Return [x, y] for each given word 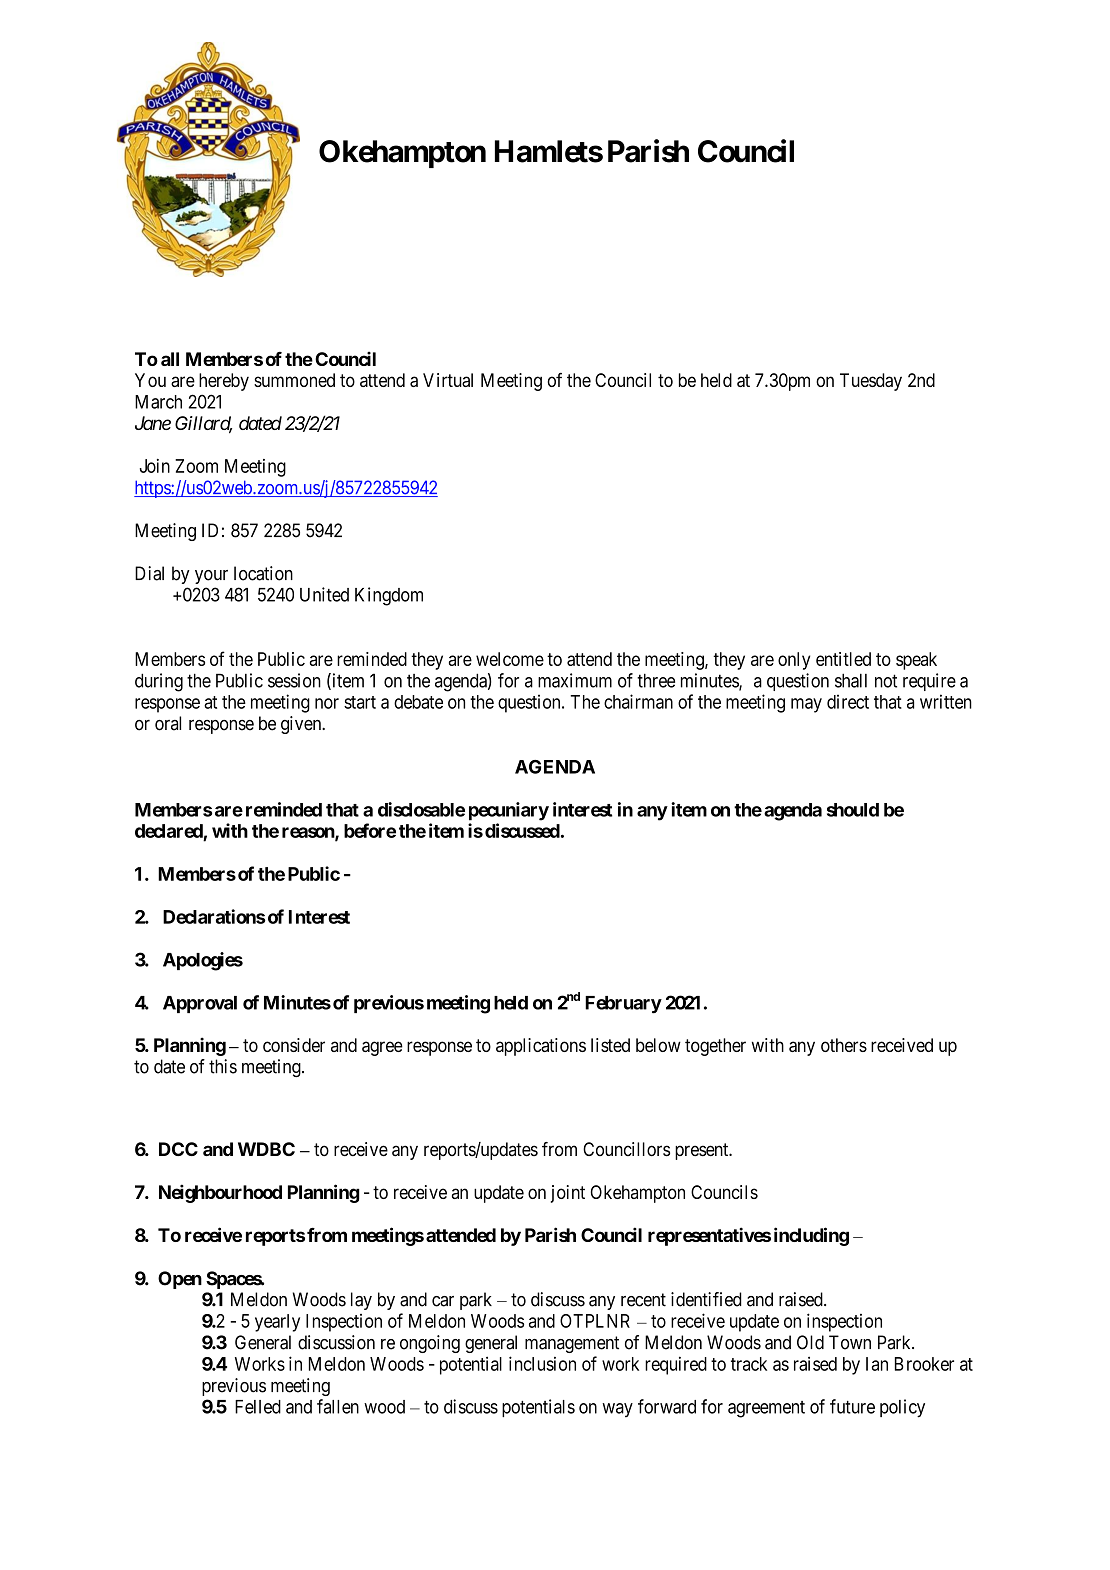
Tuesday [871, 382]
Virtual [448, 380]
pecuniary [509, 811]
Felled [258, 1407]
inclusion [542, 1363]
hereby [224, 382]
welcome [510, 659]
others [844, 1045]
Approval [200, 1004]
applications [541, 1047]
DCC [178, 1149]
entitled [843, 659]
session [294, 680]
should [853, 810]
